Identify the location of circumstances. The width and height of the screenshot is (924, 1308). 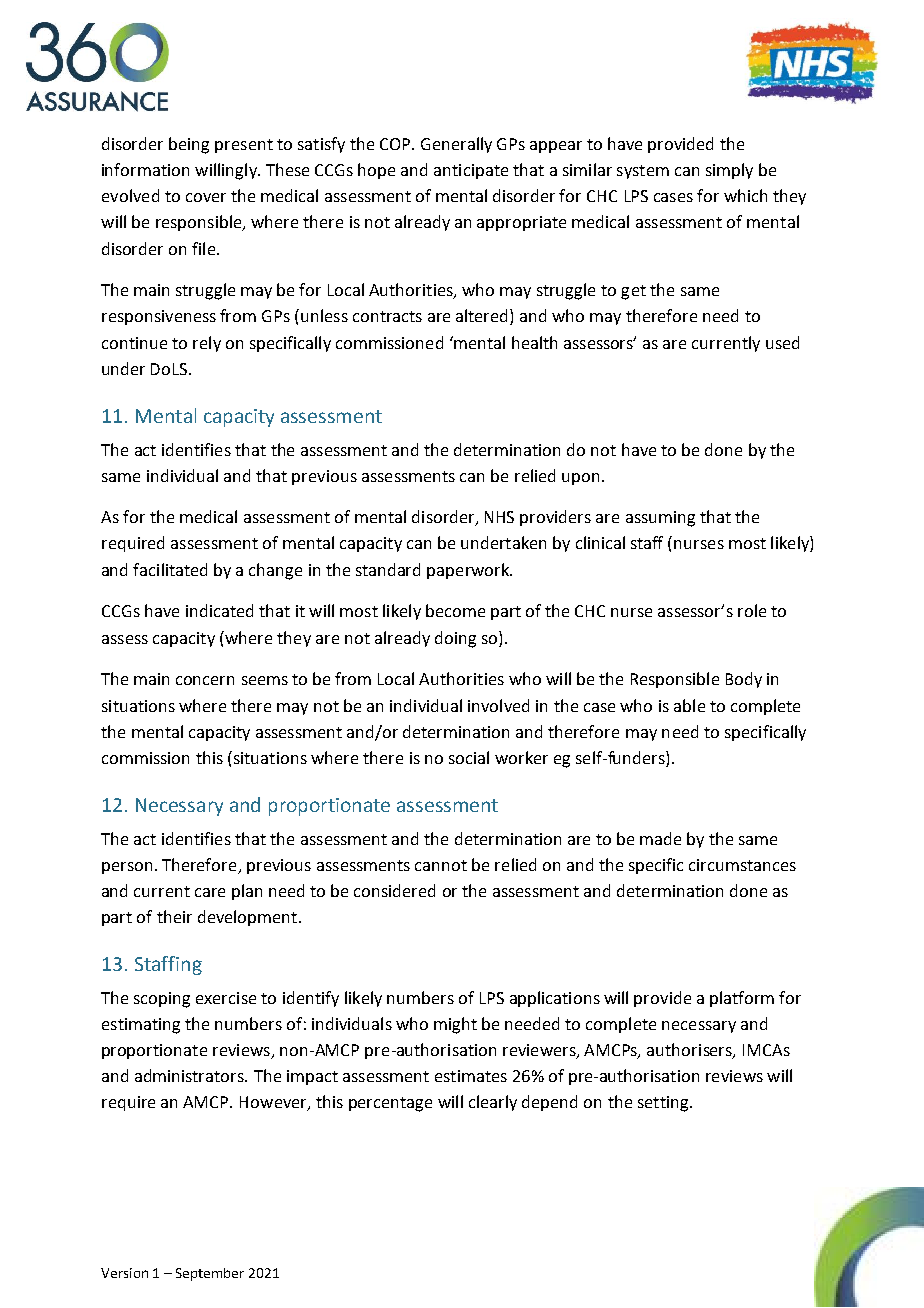
(742, 865).
